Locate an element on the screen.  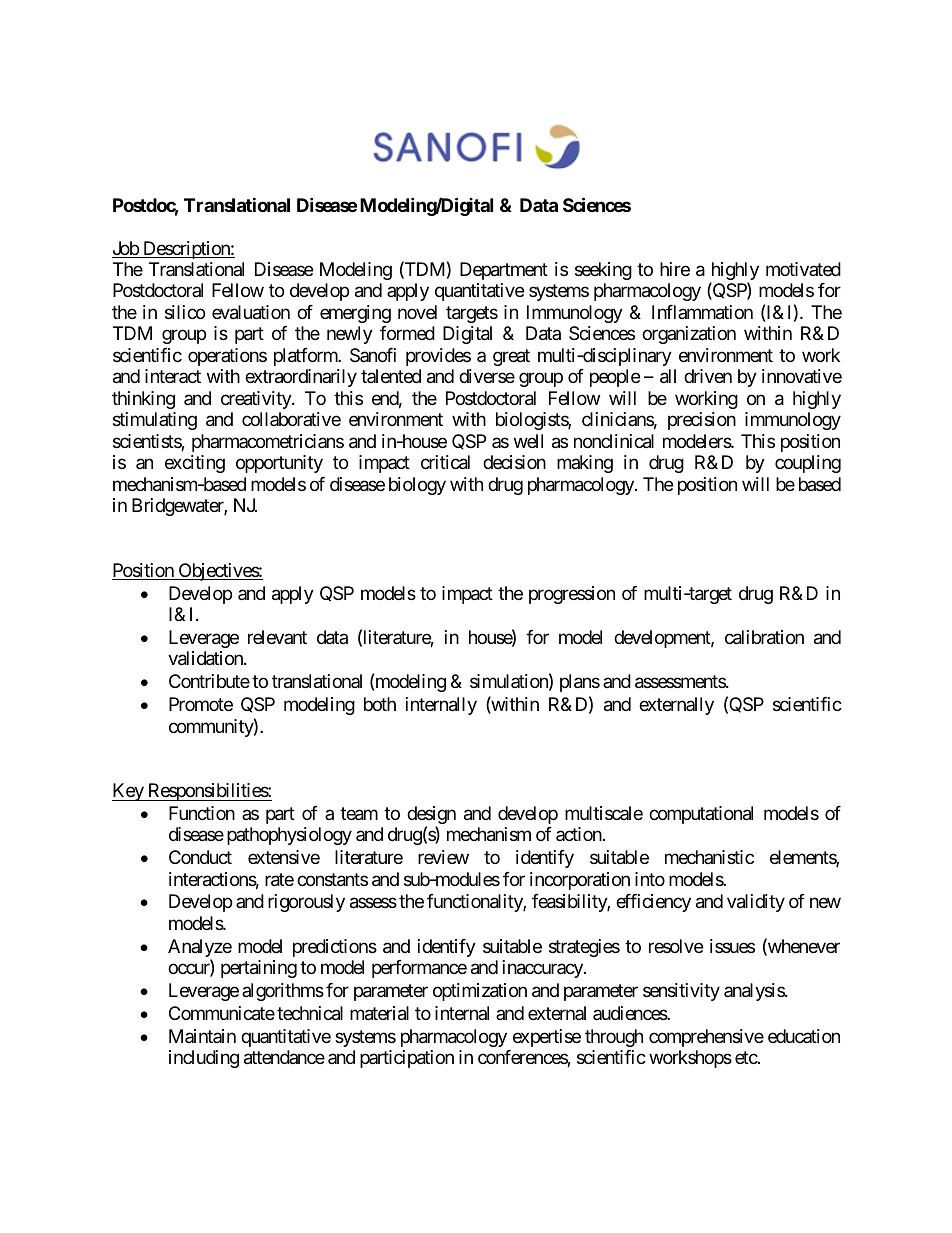
optimization is located at coordinates (480, 992).
